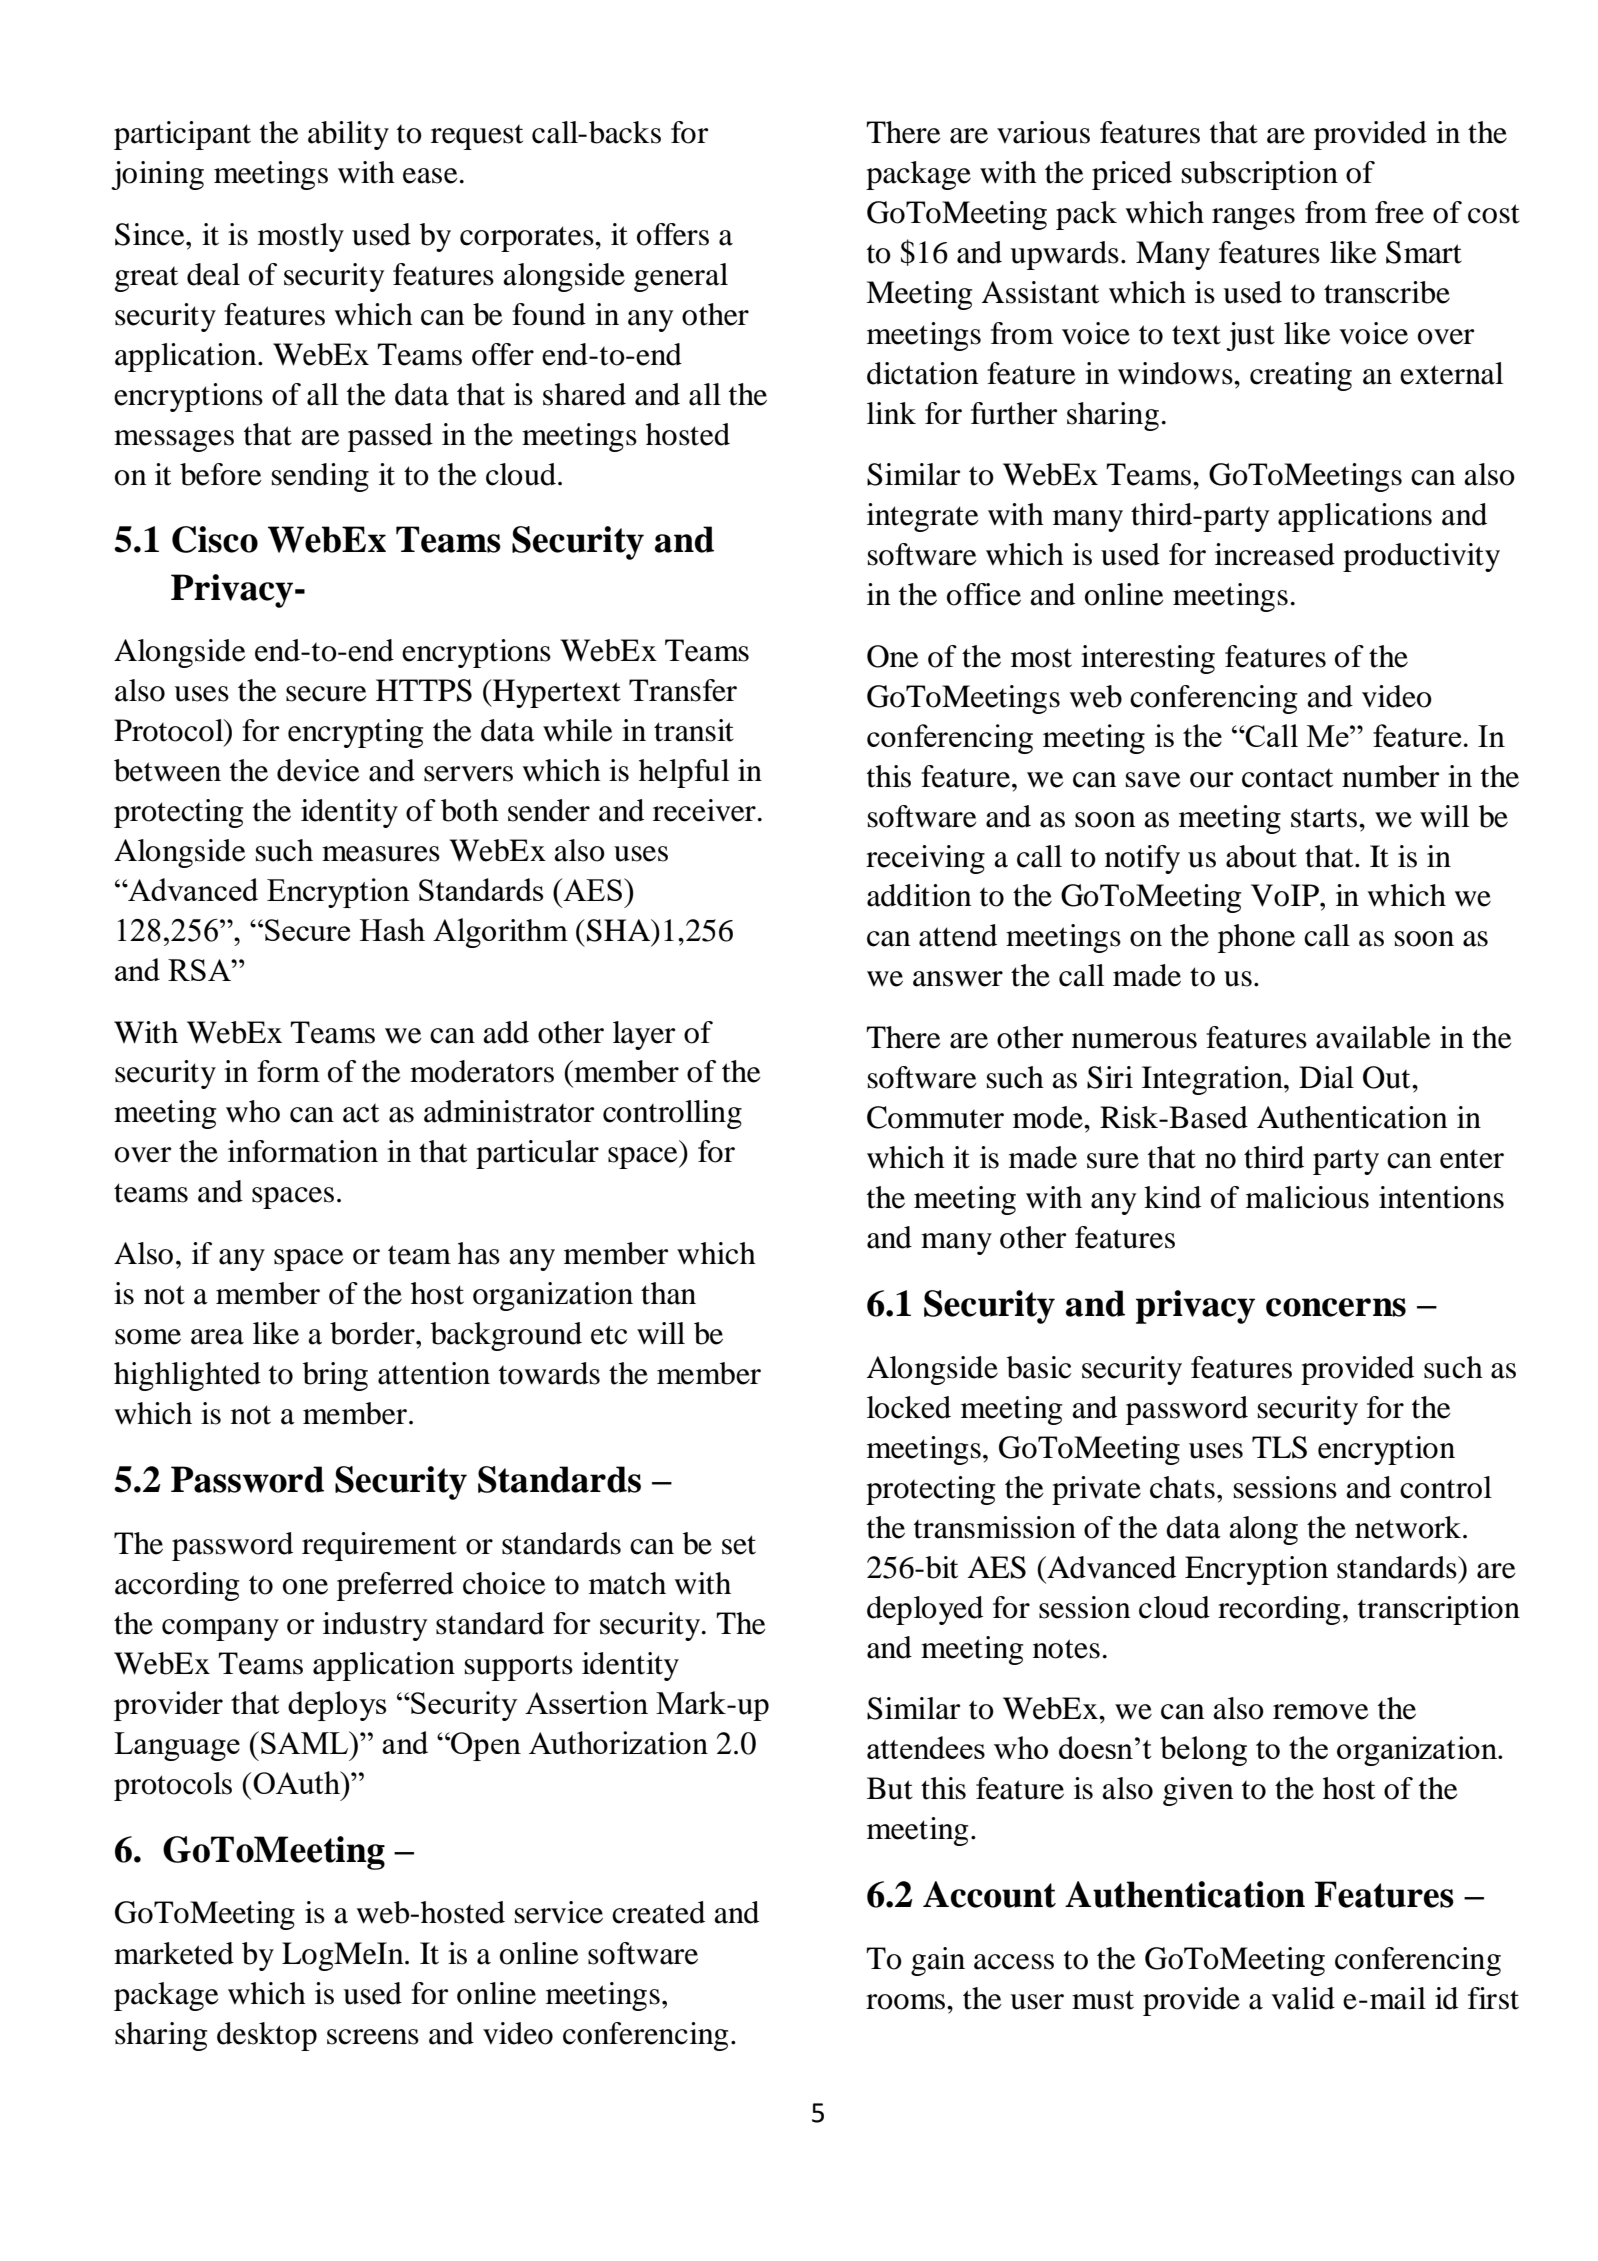 This image has height=2261, width=1598. Describe the element at coordinates (267, 2036) in the image. I see `desktop` at that location.
